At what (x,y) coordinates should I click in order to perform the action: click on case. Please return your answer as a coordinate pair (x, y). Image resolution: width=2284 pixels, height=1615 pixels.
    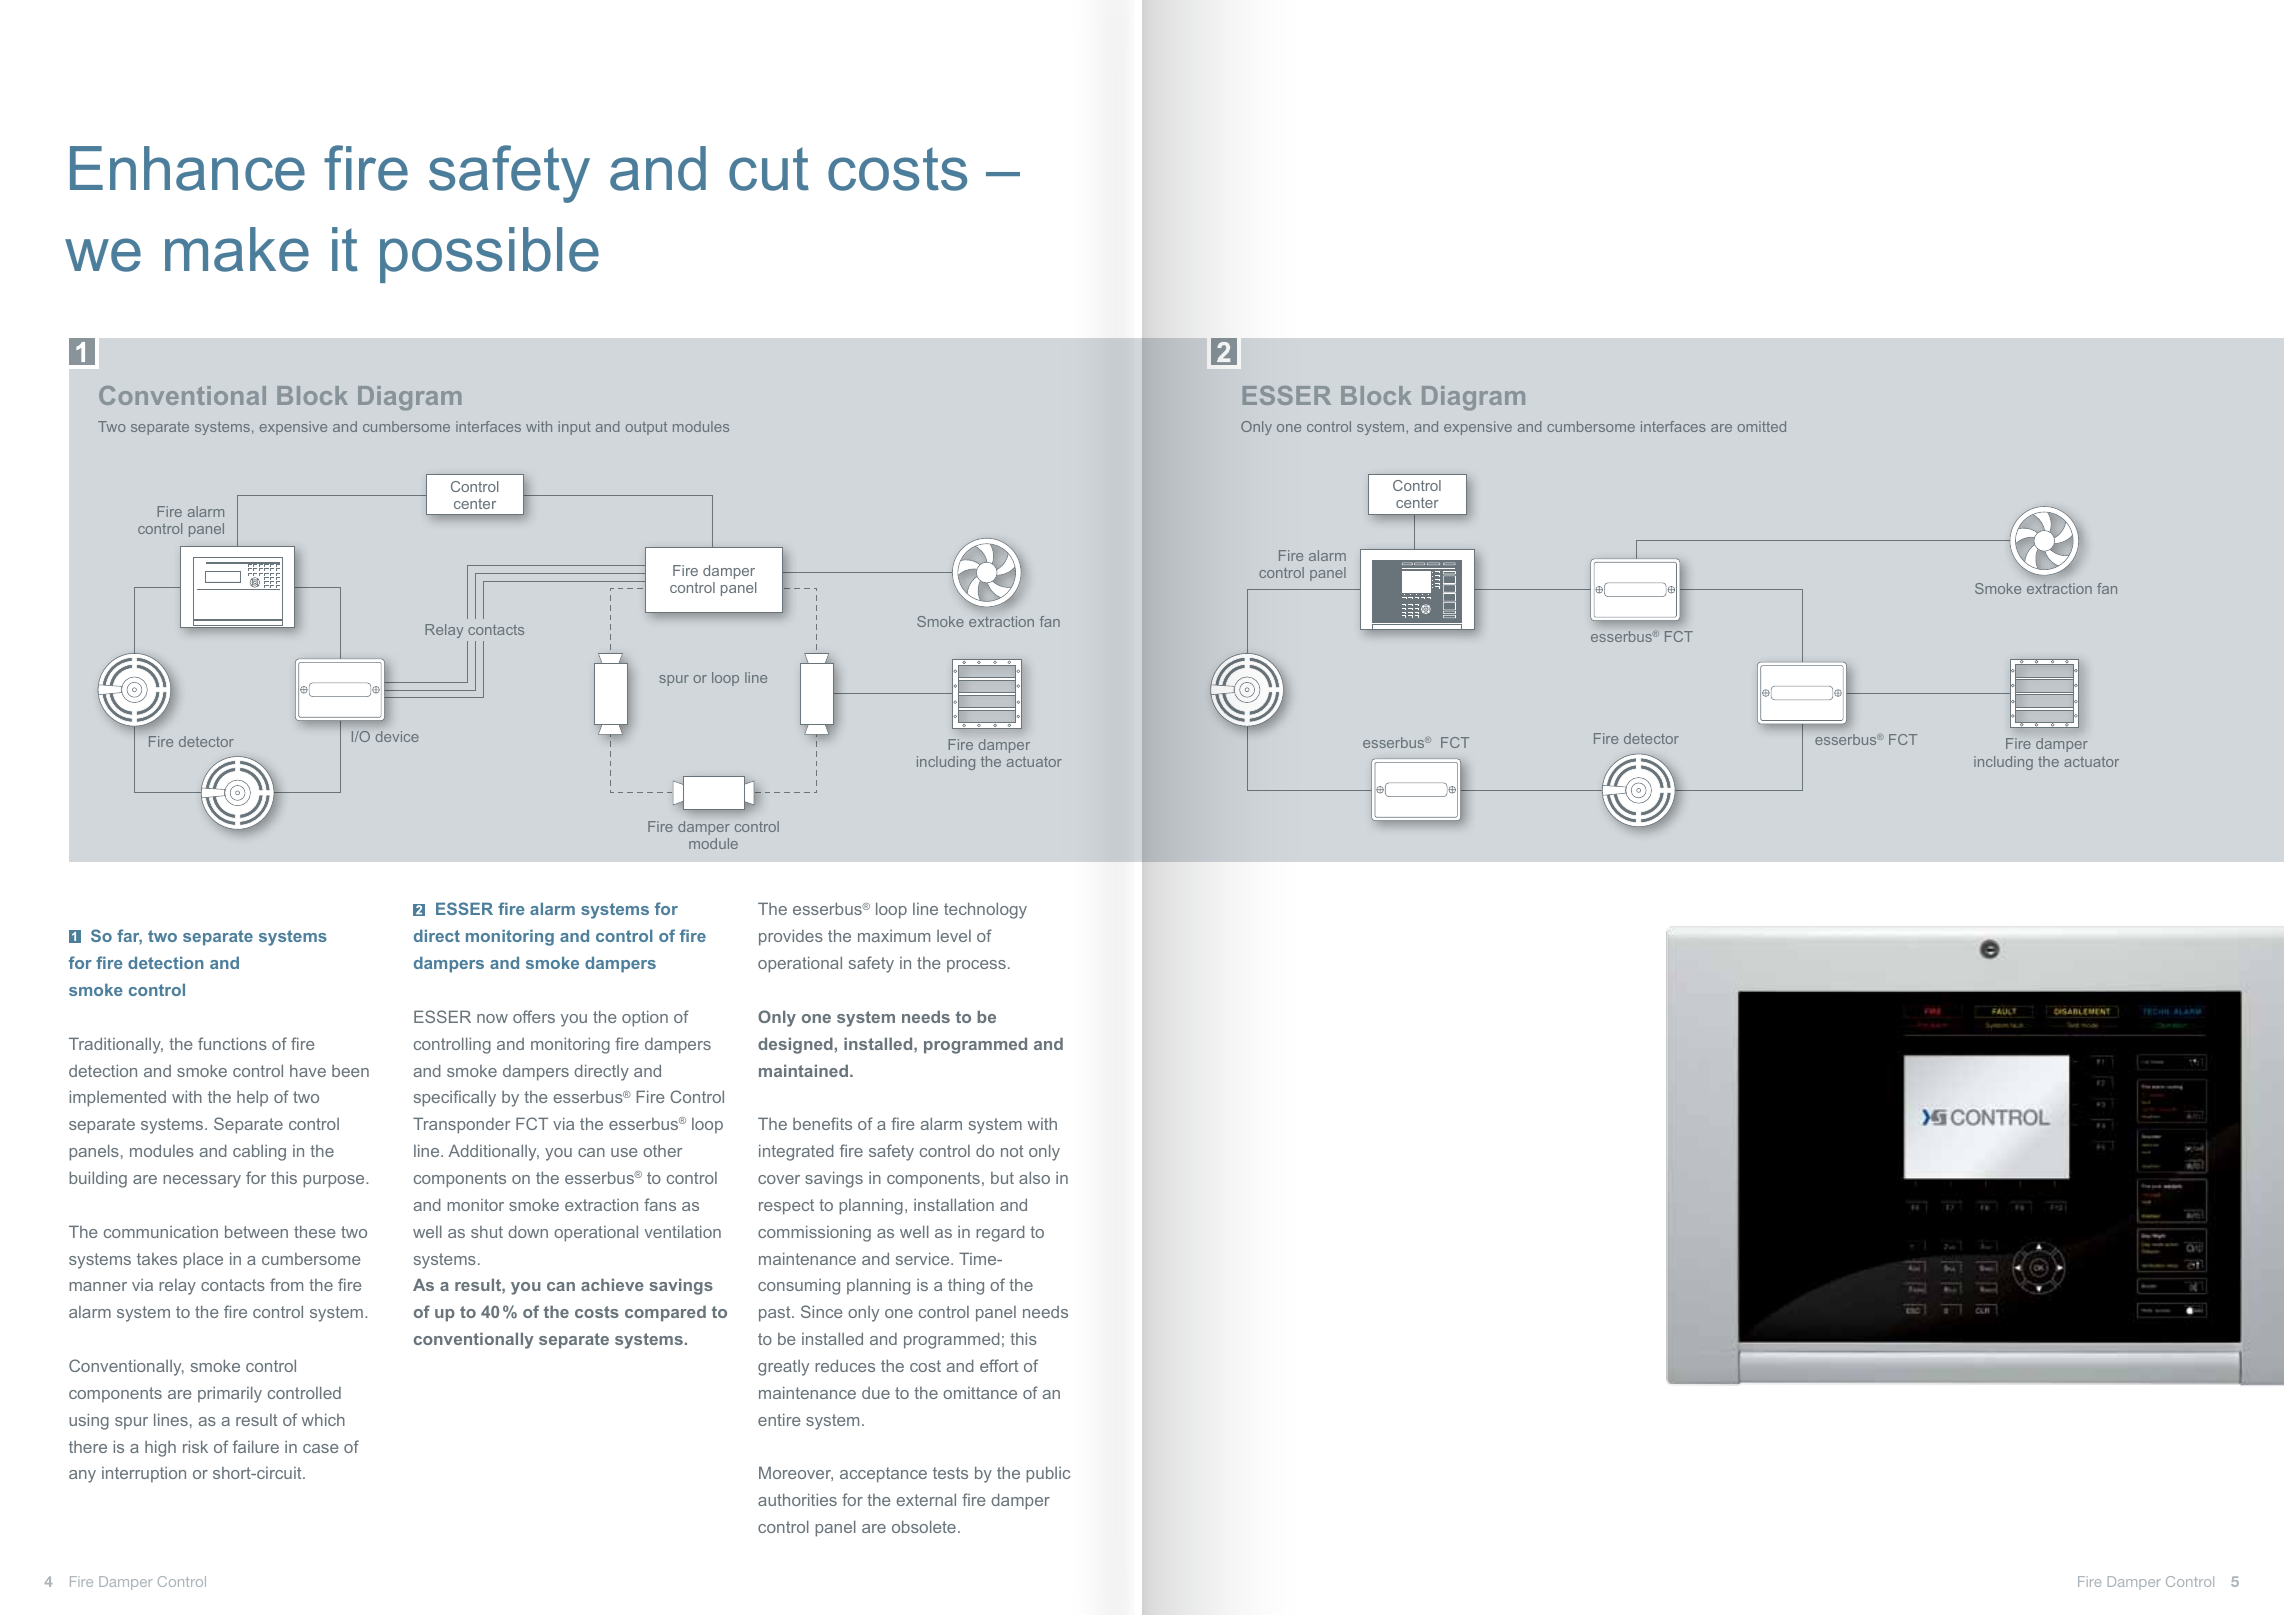
    Looking at the image, I should click on (321, 1448).
